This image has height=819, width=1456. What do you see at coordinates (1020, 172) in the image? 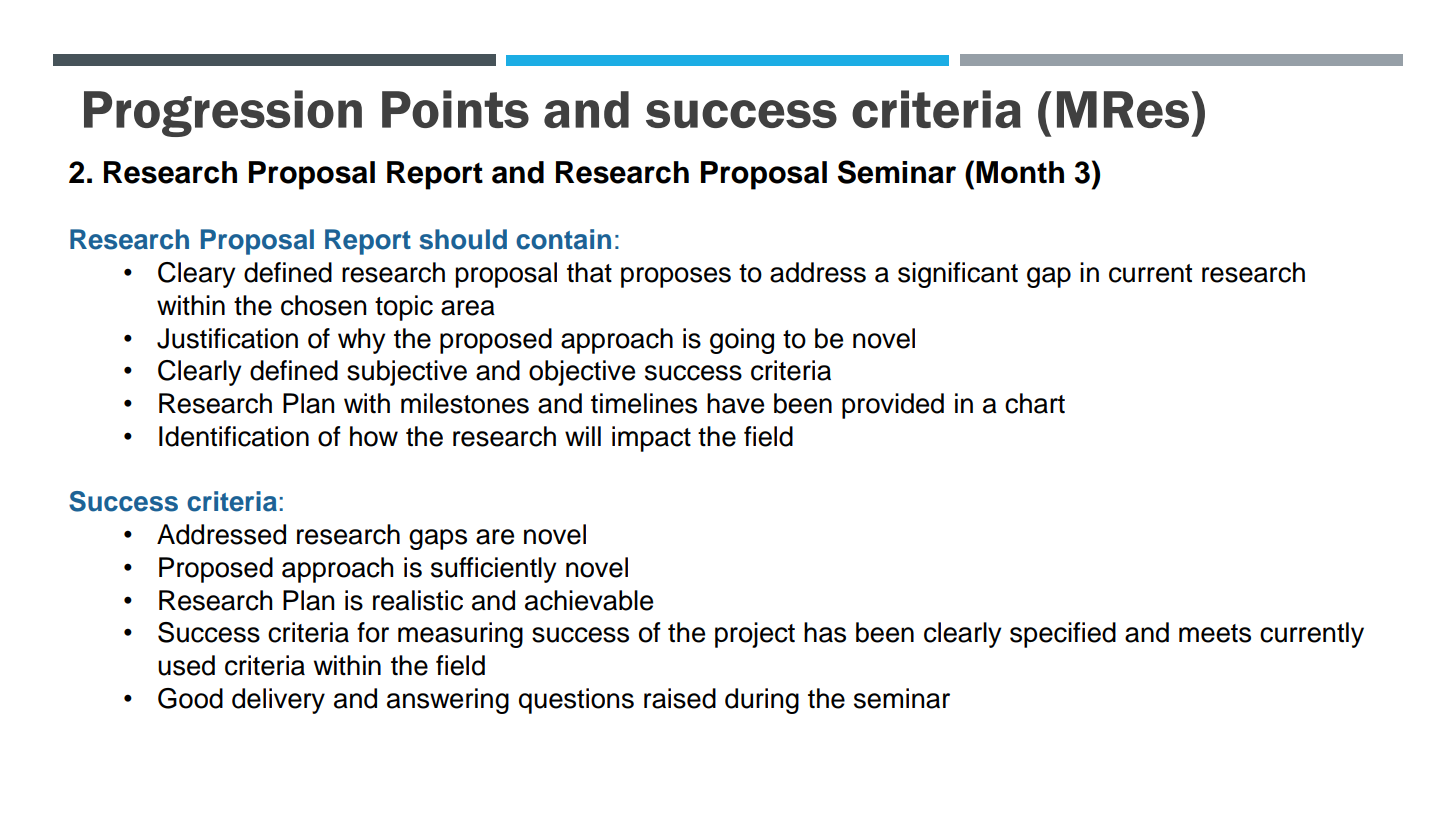
I see `Month` at bounding box center [1020, 172].
